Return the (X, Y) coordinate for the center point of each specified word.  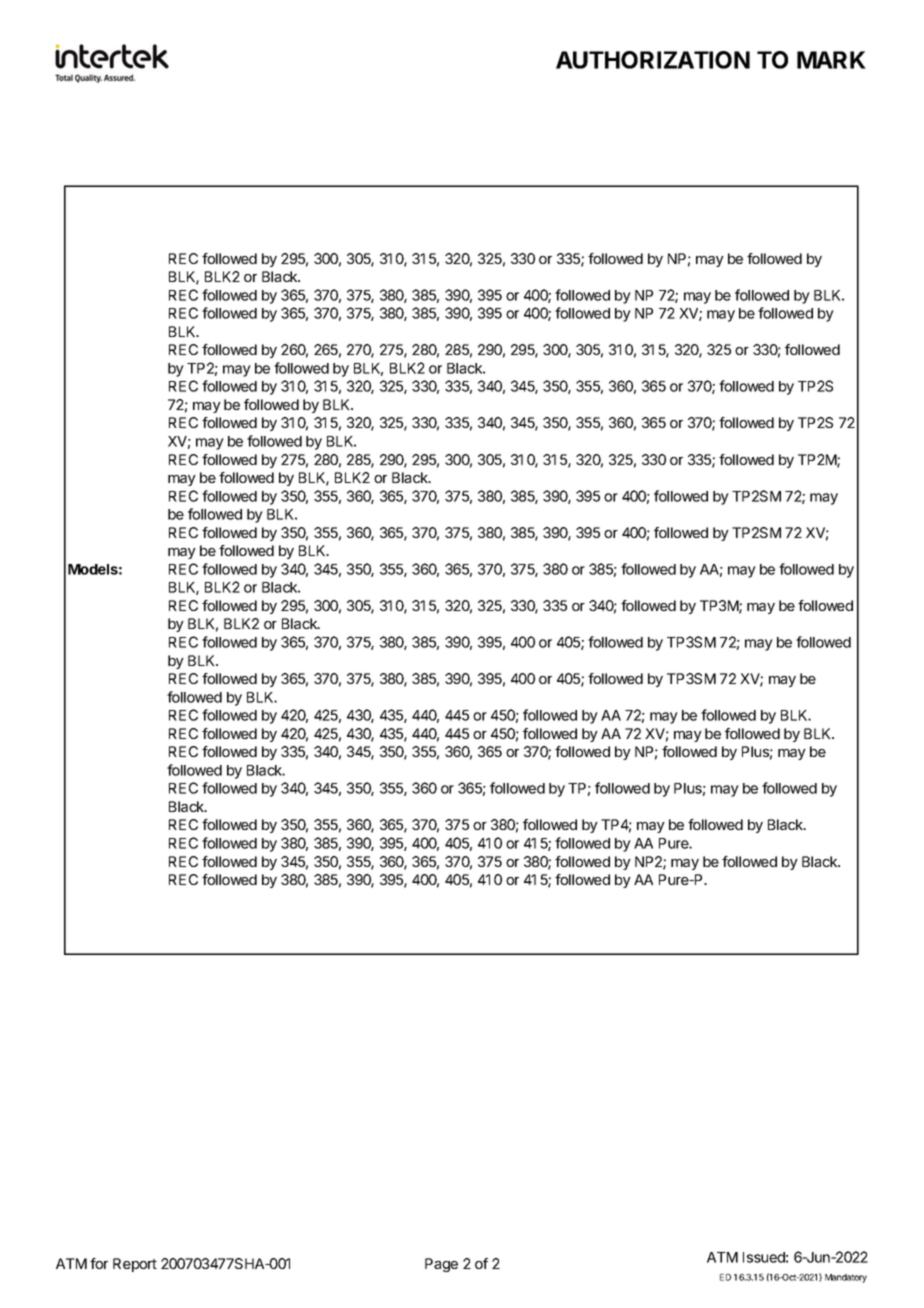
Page (441, 1265)
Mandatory (846, 1278)
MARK (831, 60)
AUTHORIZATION (653, 60)
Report (135, 1265)
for (99, 1263)
